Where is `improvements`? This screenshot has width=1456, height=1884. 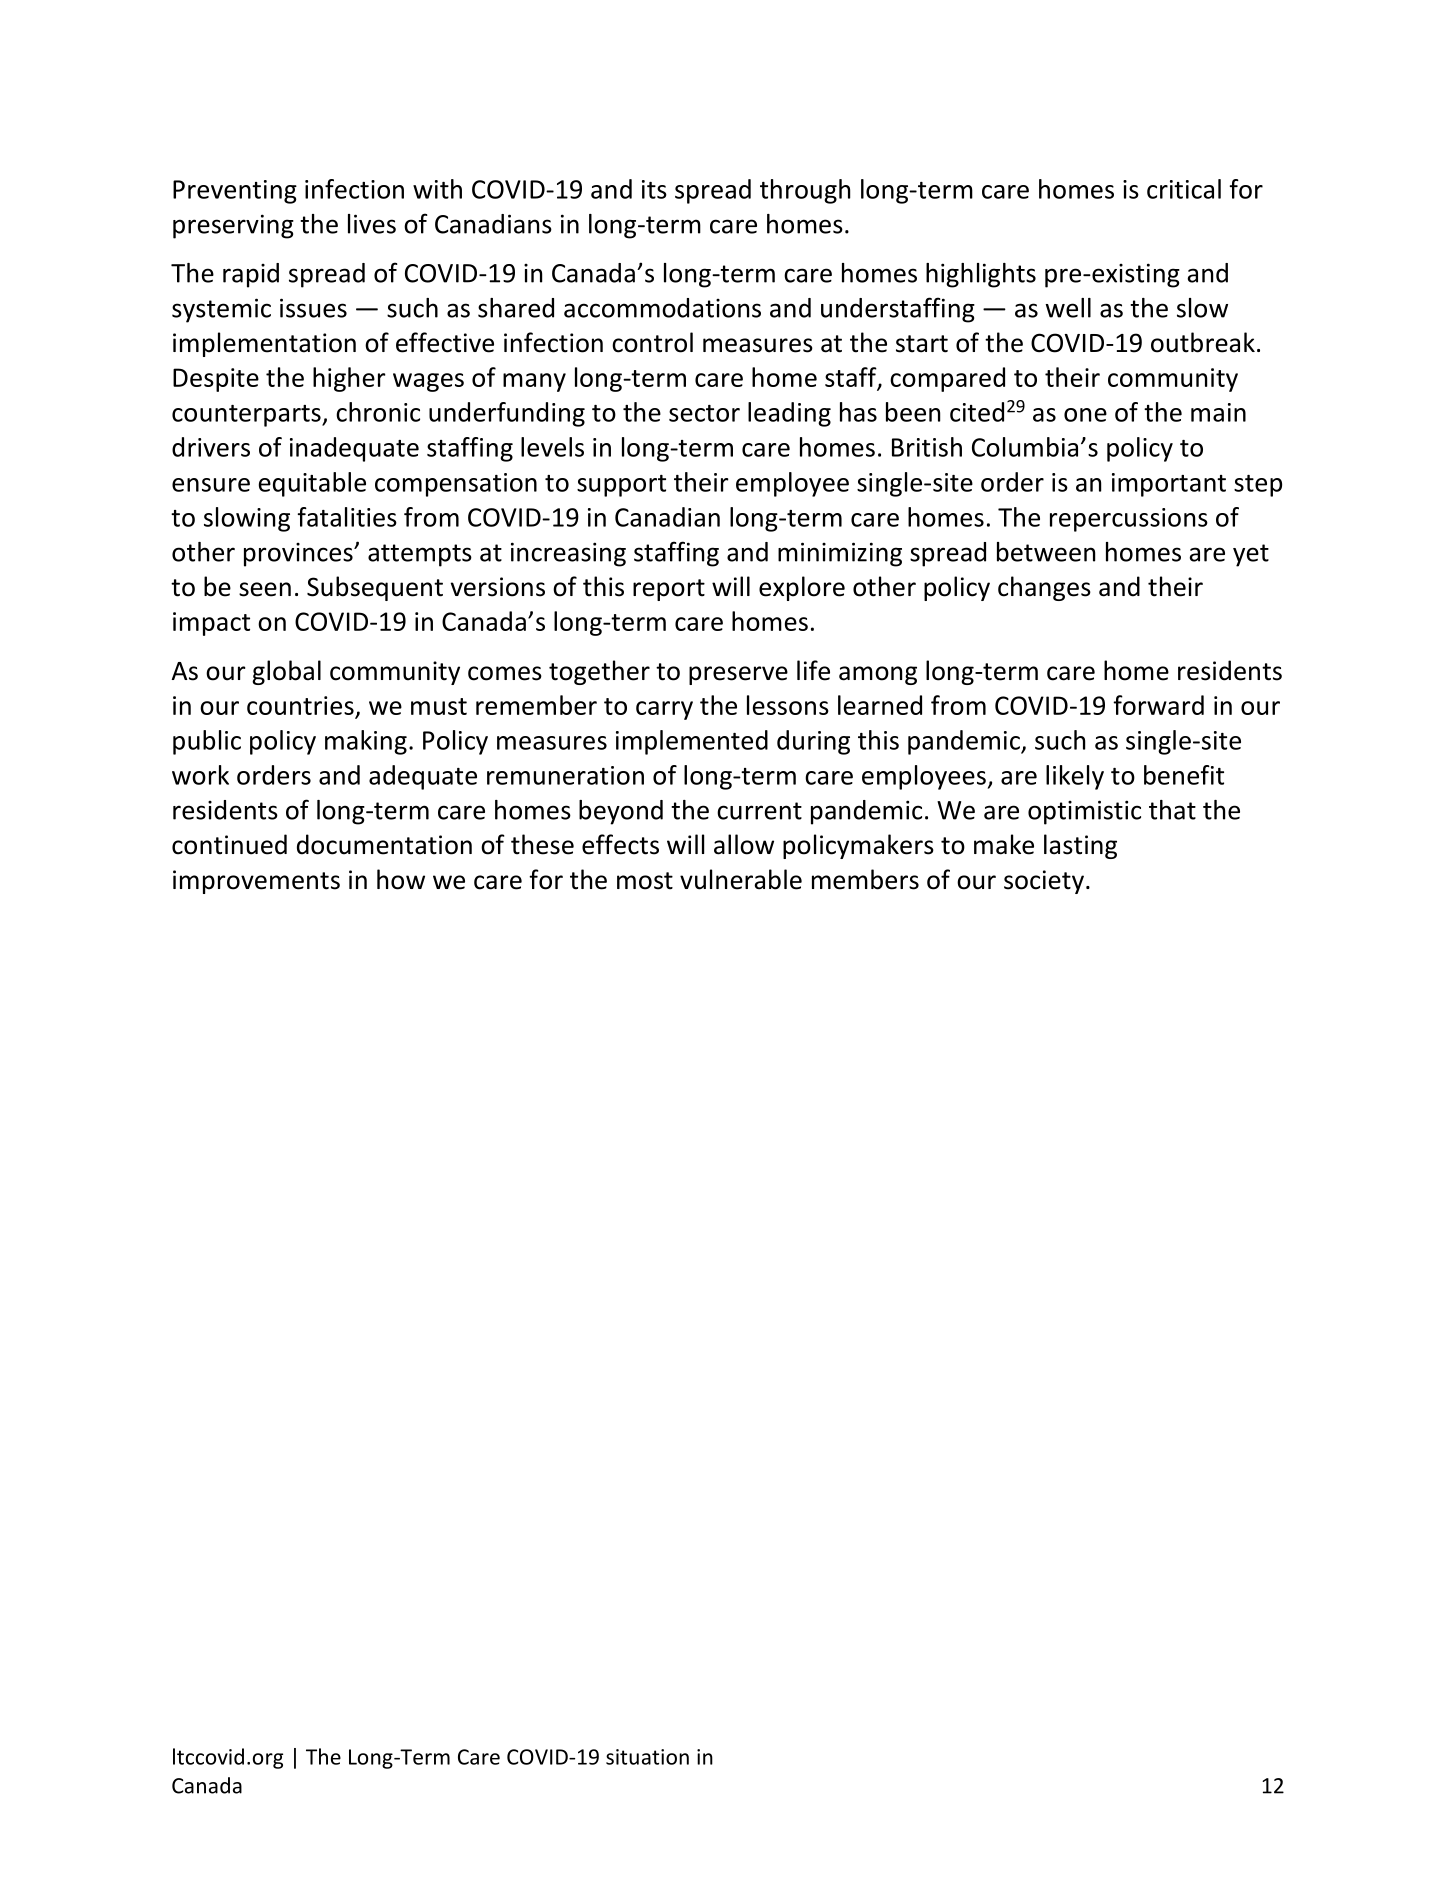
improvements is located at coordinates (256, 882).
